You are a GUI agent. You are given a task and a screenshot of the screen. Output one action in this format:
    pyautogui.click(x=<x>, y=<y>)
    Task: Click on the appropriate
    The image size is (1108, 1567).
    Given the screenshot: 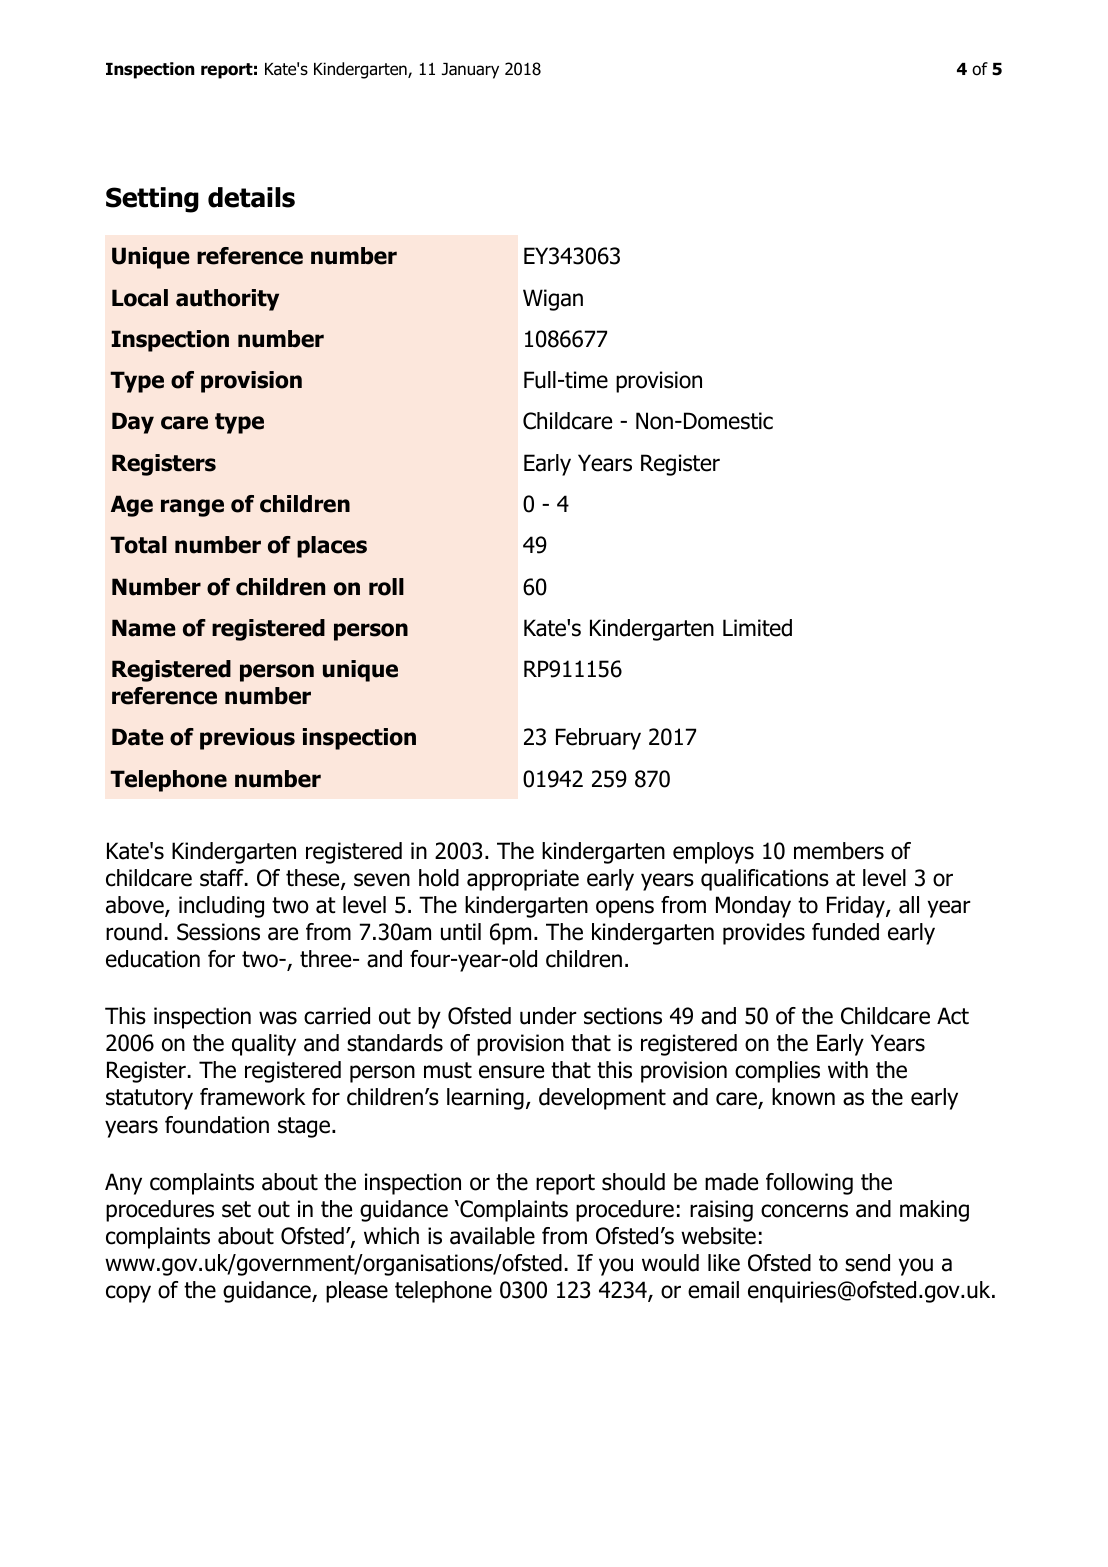 What is the action you would take?
    pyautogui.click(x=523, y=880)
